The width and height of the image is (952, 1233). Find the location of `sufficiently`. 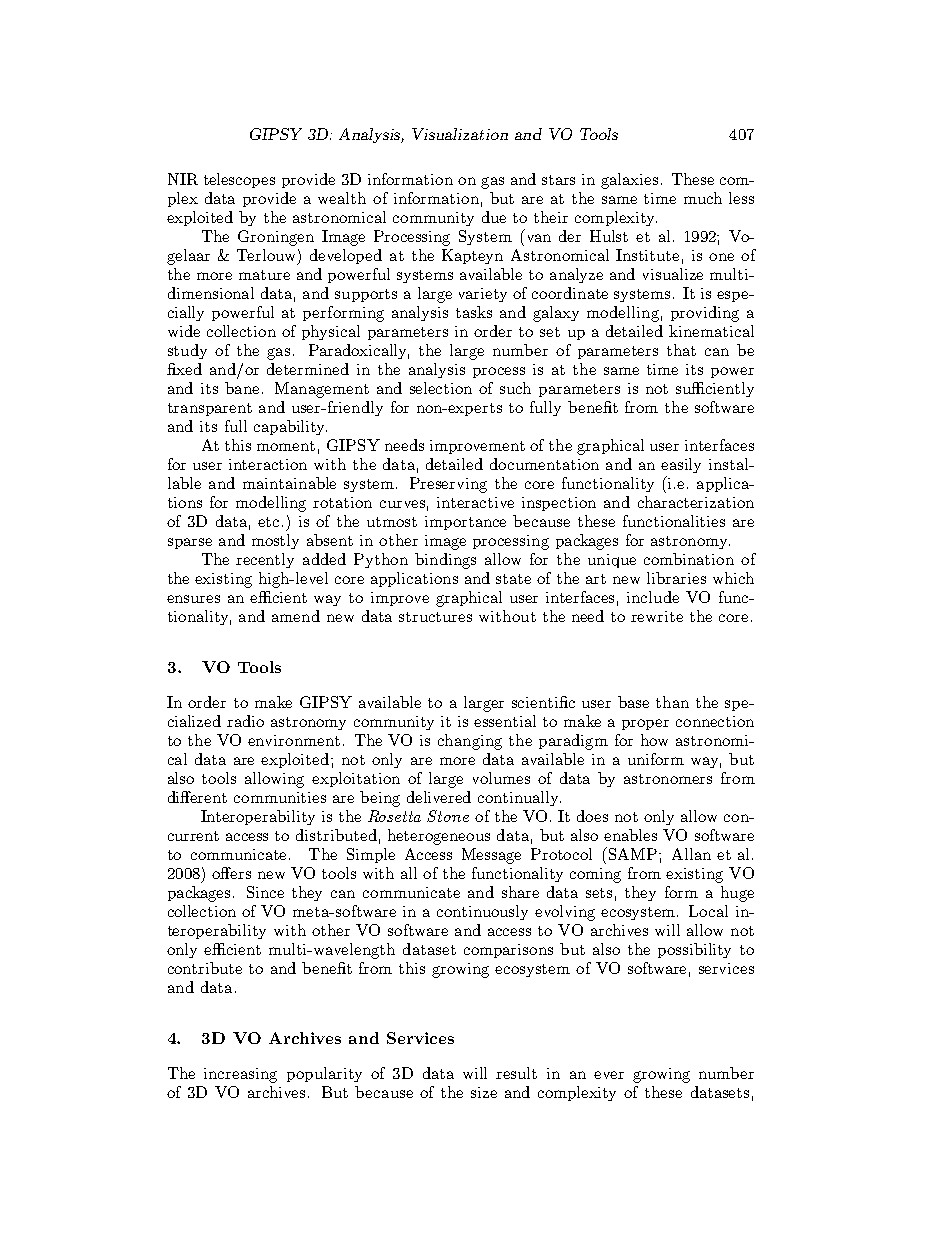

sufficiently is located at coordinates (715, 389).
